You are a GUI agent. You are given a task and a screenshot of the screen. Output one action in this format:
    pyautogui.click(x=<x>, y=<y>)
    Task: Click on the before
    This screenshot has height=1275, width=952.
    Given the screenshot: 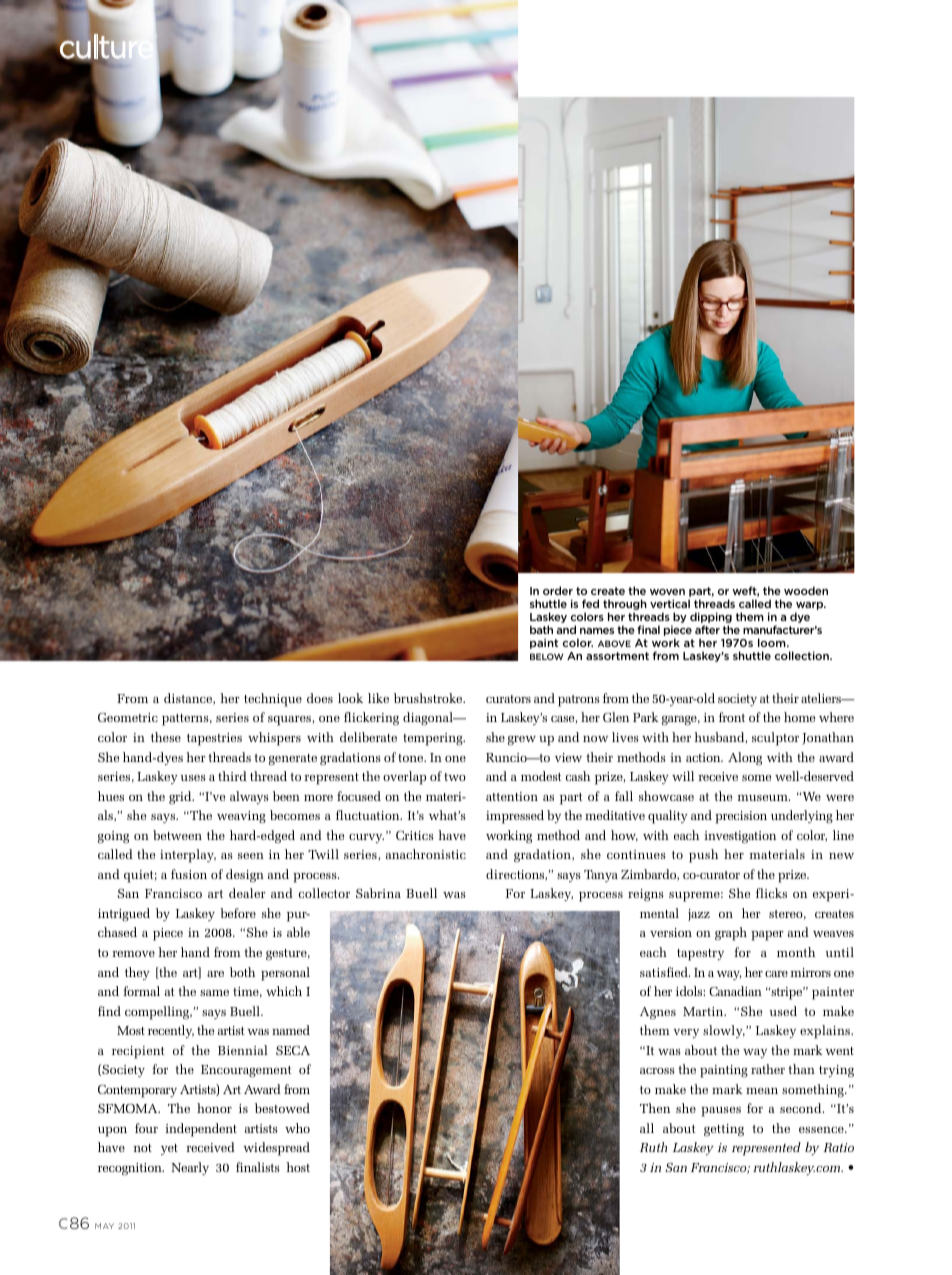 What is the action you would take?
    pyautogui.click(x=238, y=913)
